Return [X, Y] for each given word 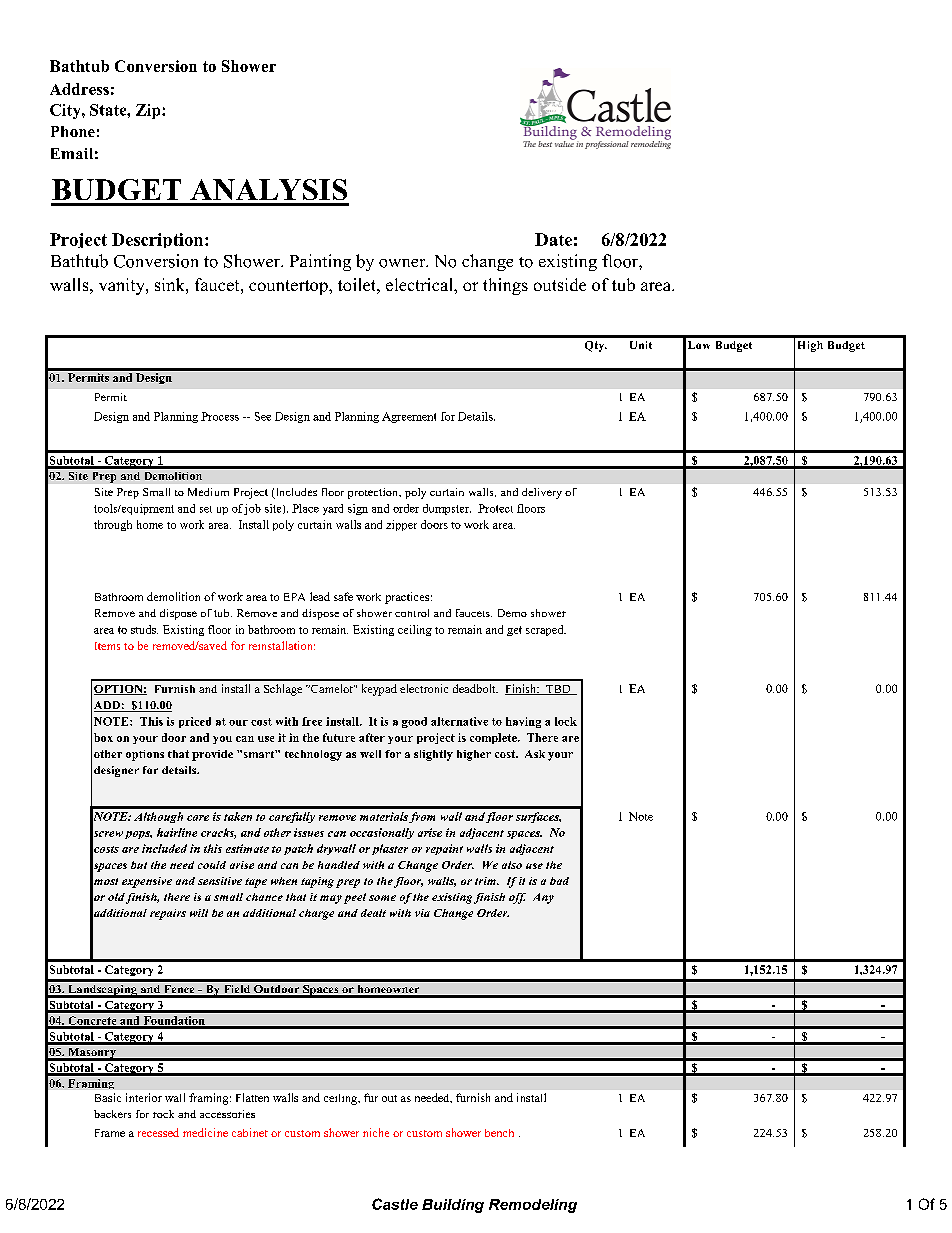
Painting [320, 262]
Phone [73, 131]
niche [376, 1132]
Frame [110, 1133]
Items [107, 646]
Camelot [332, 688]
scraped [546, 630]
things [505, 286]
